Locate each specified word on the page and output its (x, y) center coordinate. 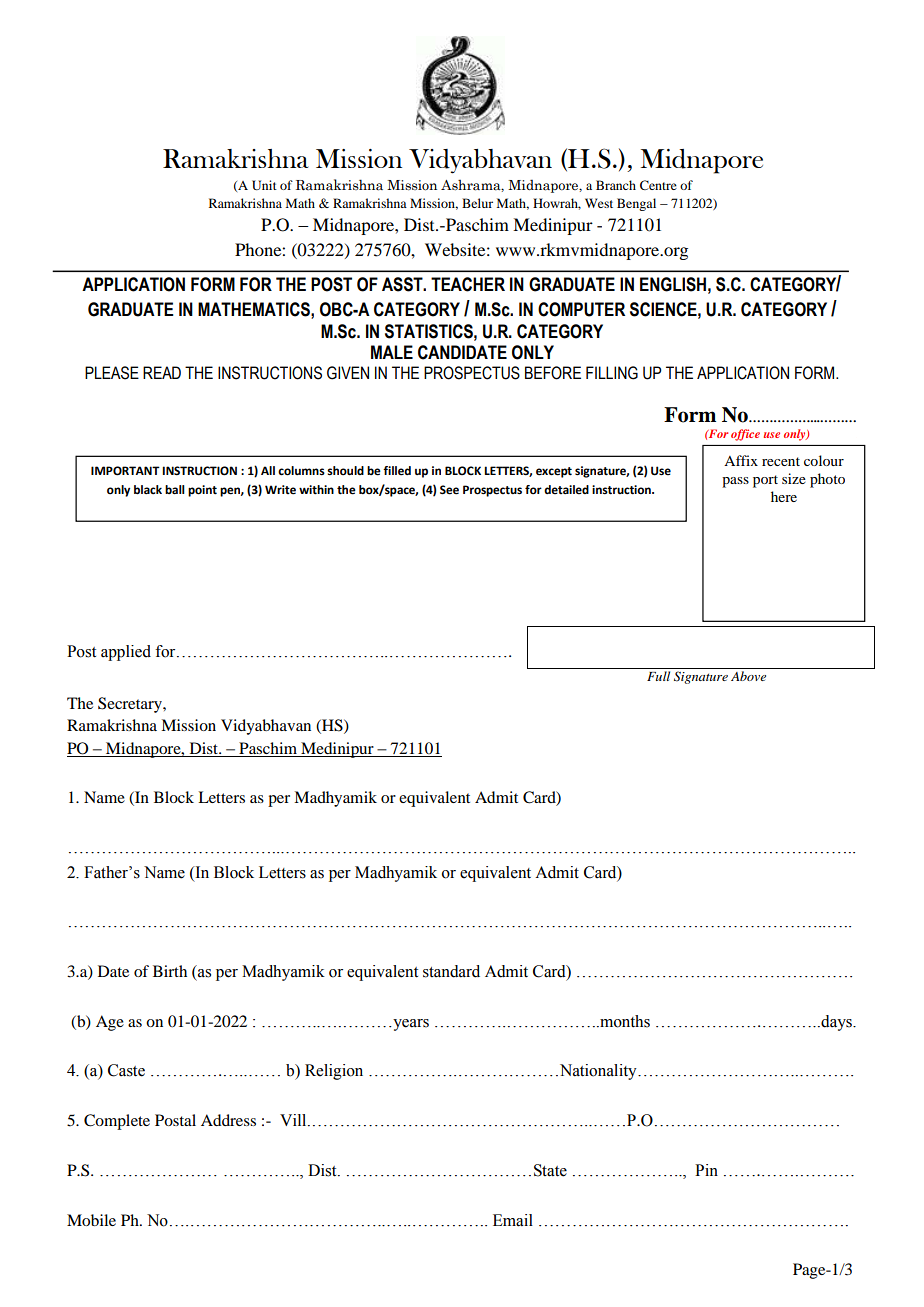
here (784, 496)
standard (451, 971)
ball (175, 489)
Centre (658, 185)
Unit (264, 185)
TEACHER (468, 284)
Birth (170, 971)
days (836, 1023)
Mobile (91, 1220)
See (449, 490)
